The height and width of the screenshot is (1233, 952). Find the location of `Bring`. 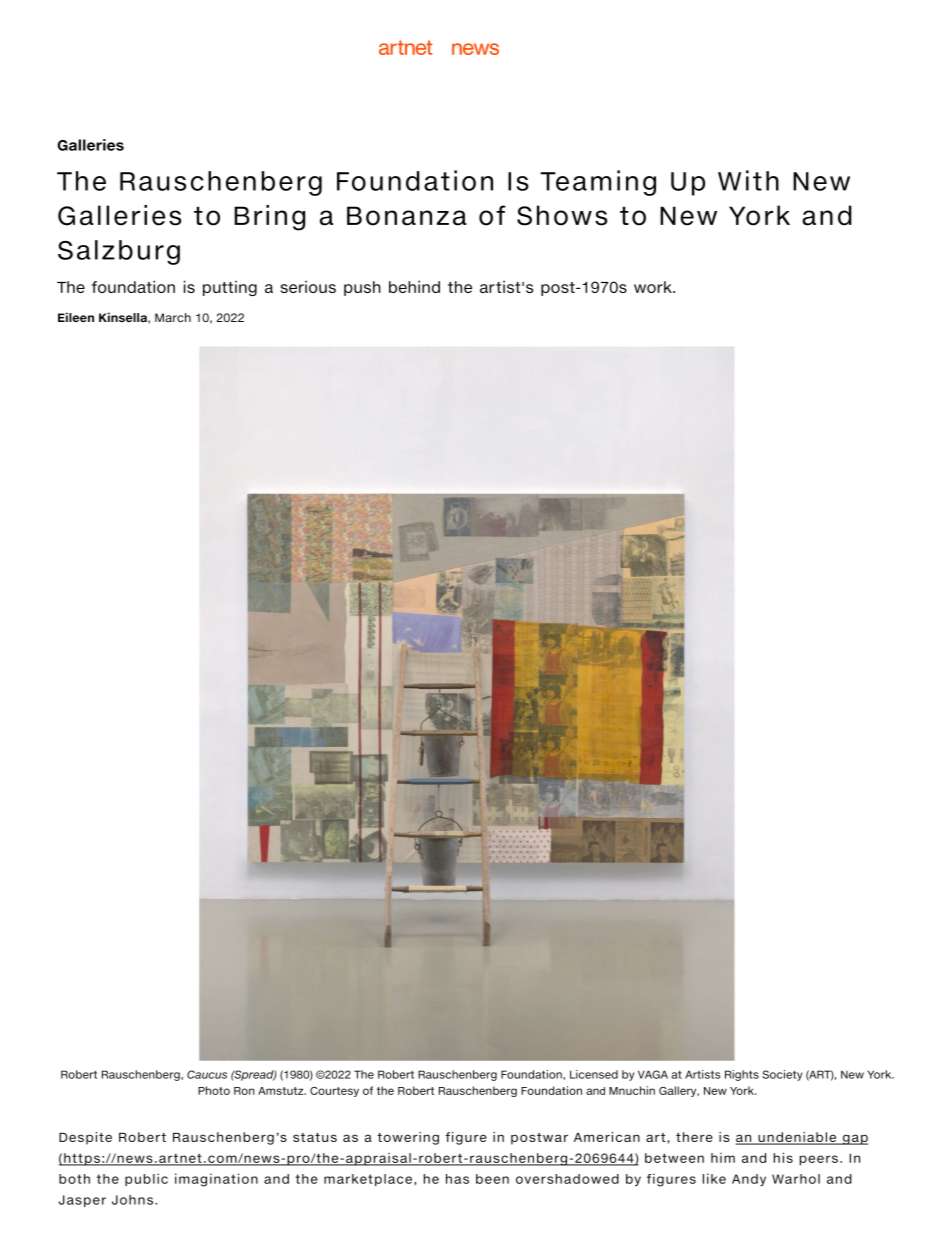

Bring is located at coordinates (269, 218).
